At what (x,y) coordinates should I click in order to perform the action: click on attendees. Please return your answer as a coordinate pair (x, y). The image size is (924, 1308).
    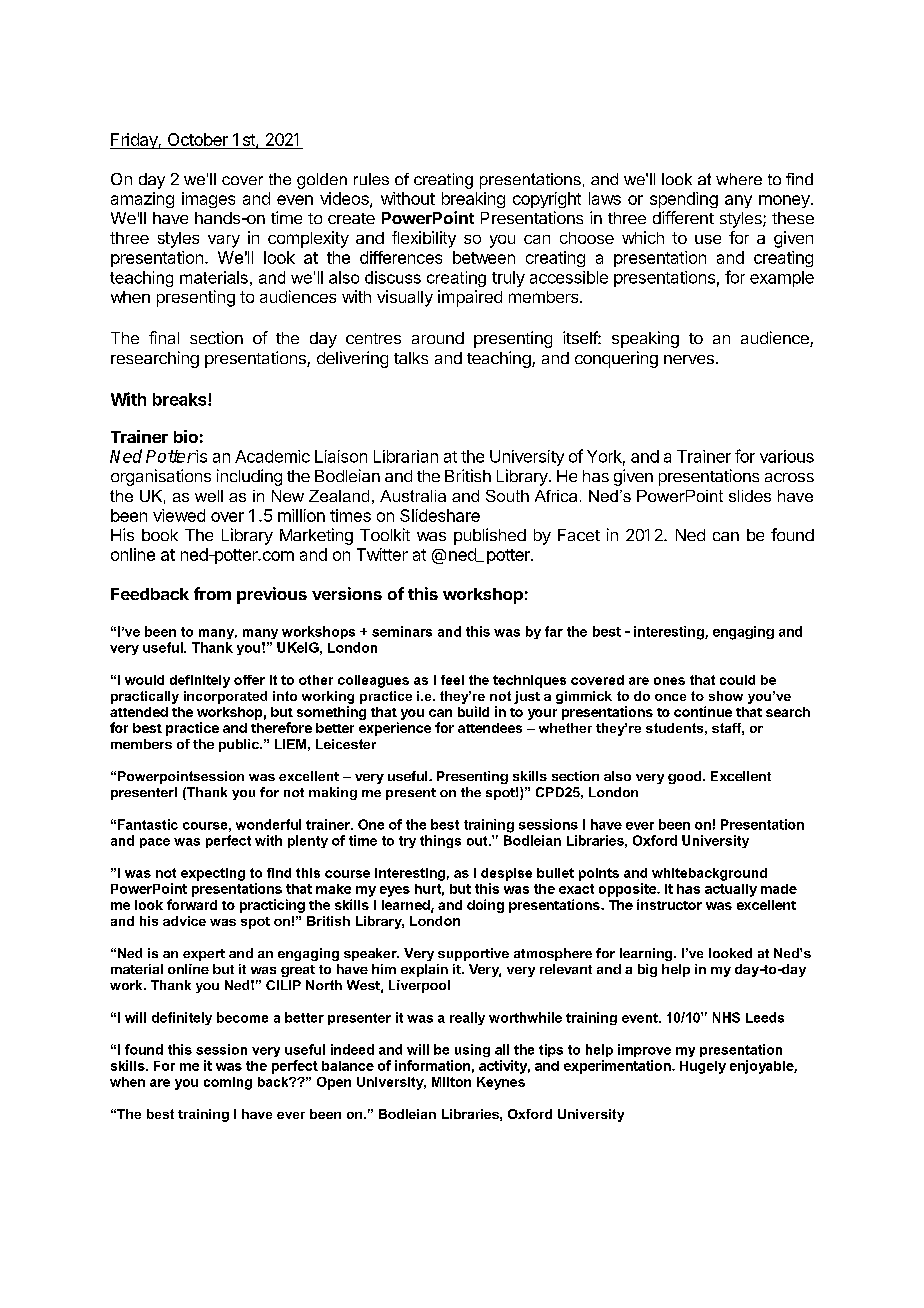
    Looking at the image, I should click on (490, 728).
